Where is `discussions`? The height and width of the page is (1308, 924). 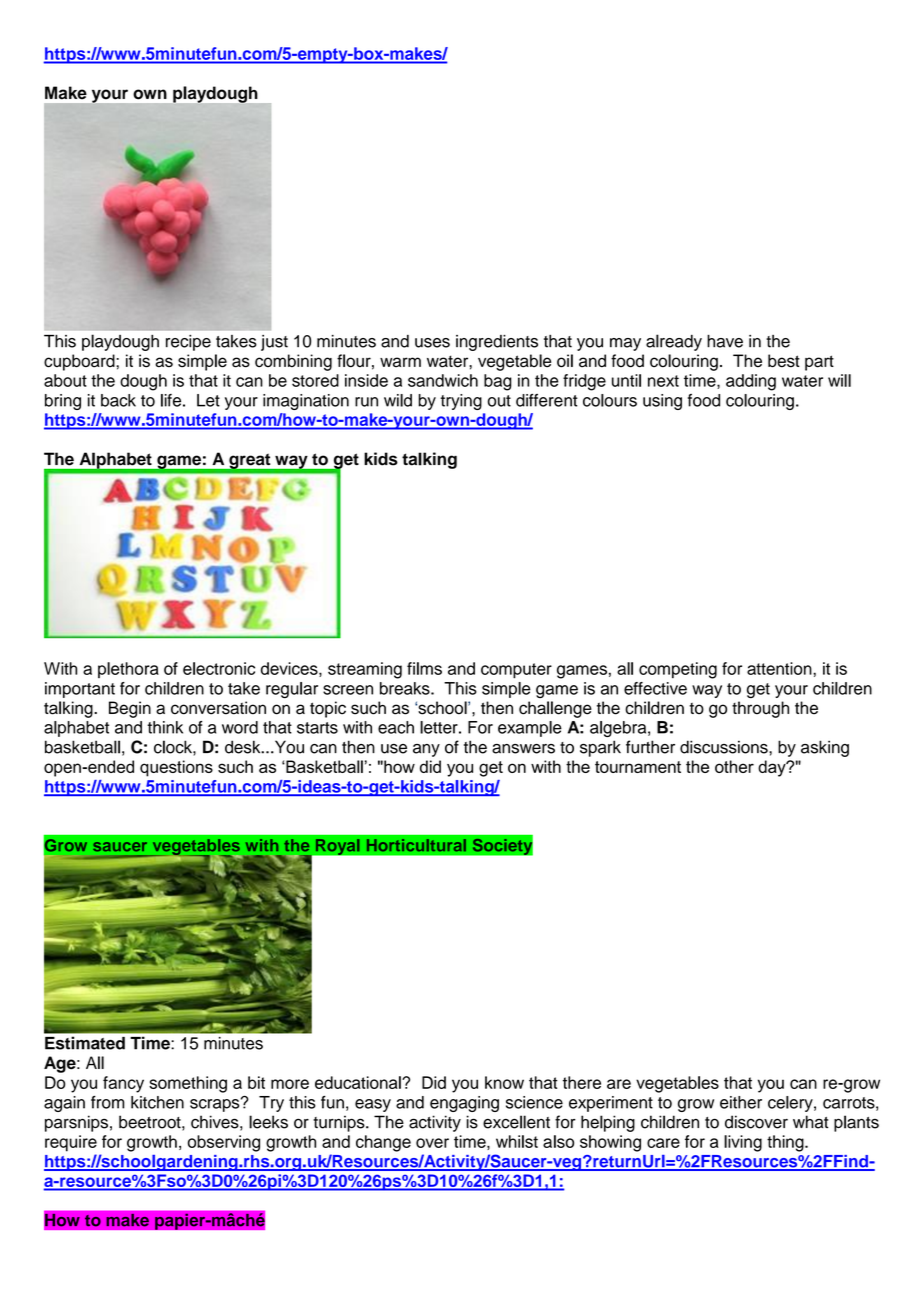
discussions is located at coordinates (725, 747).
